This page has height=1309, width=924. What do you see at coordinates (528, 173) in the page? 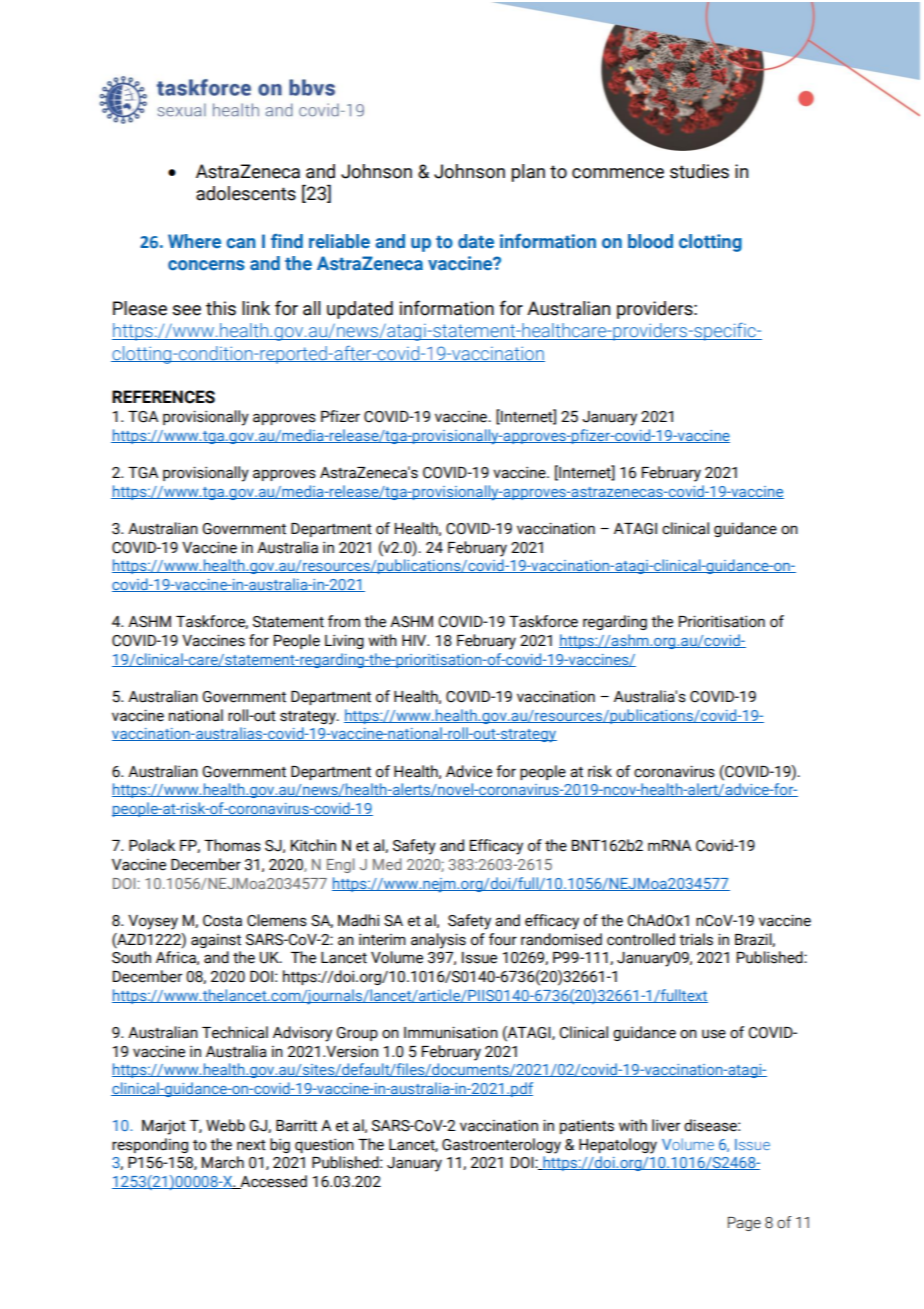
I see `plan` at bounding box center [528, 173].
